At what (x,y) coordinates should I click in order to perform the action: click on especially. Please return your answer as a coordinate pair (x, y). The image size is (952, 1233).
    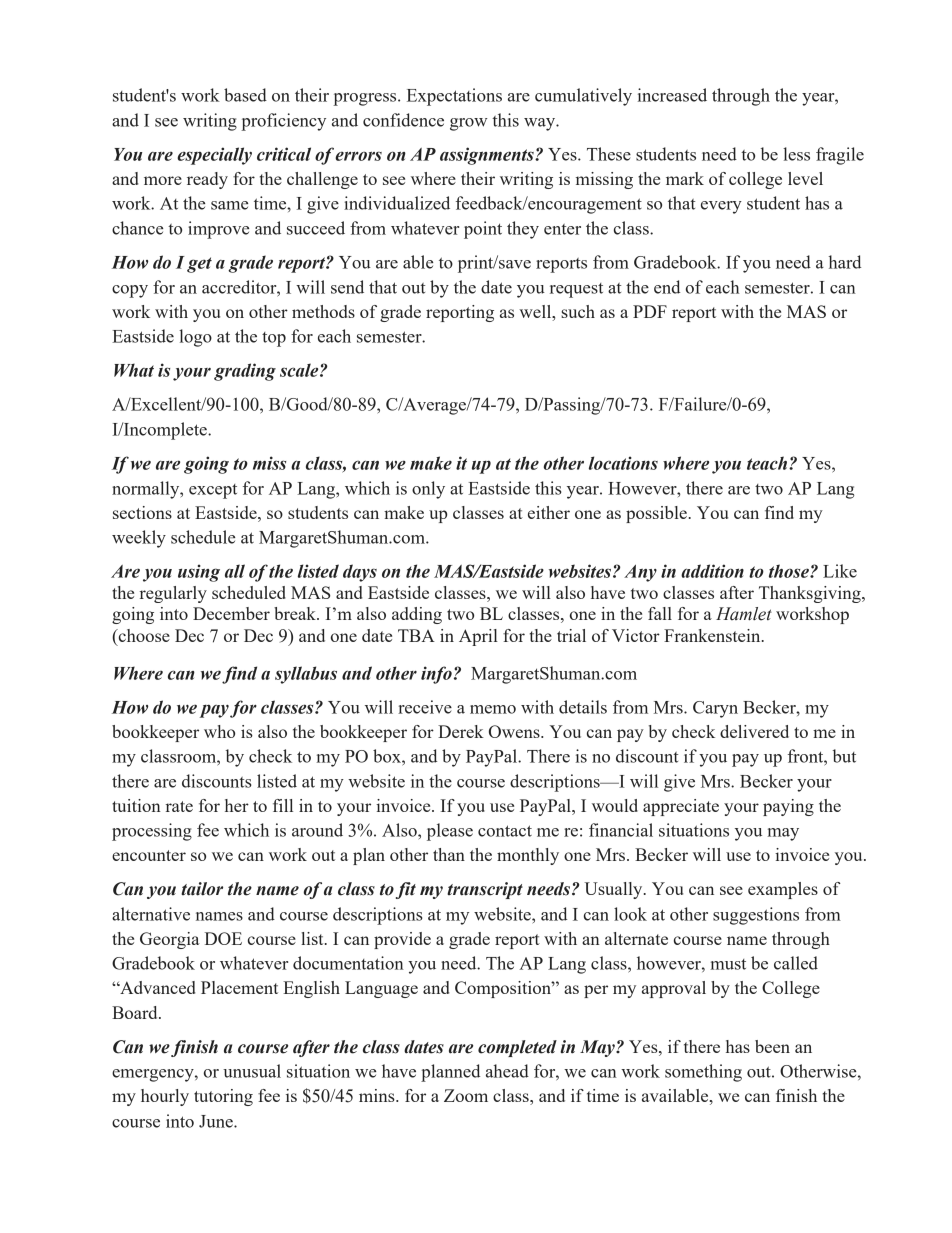
    Looking at the image, I should click on (214, 156).
